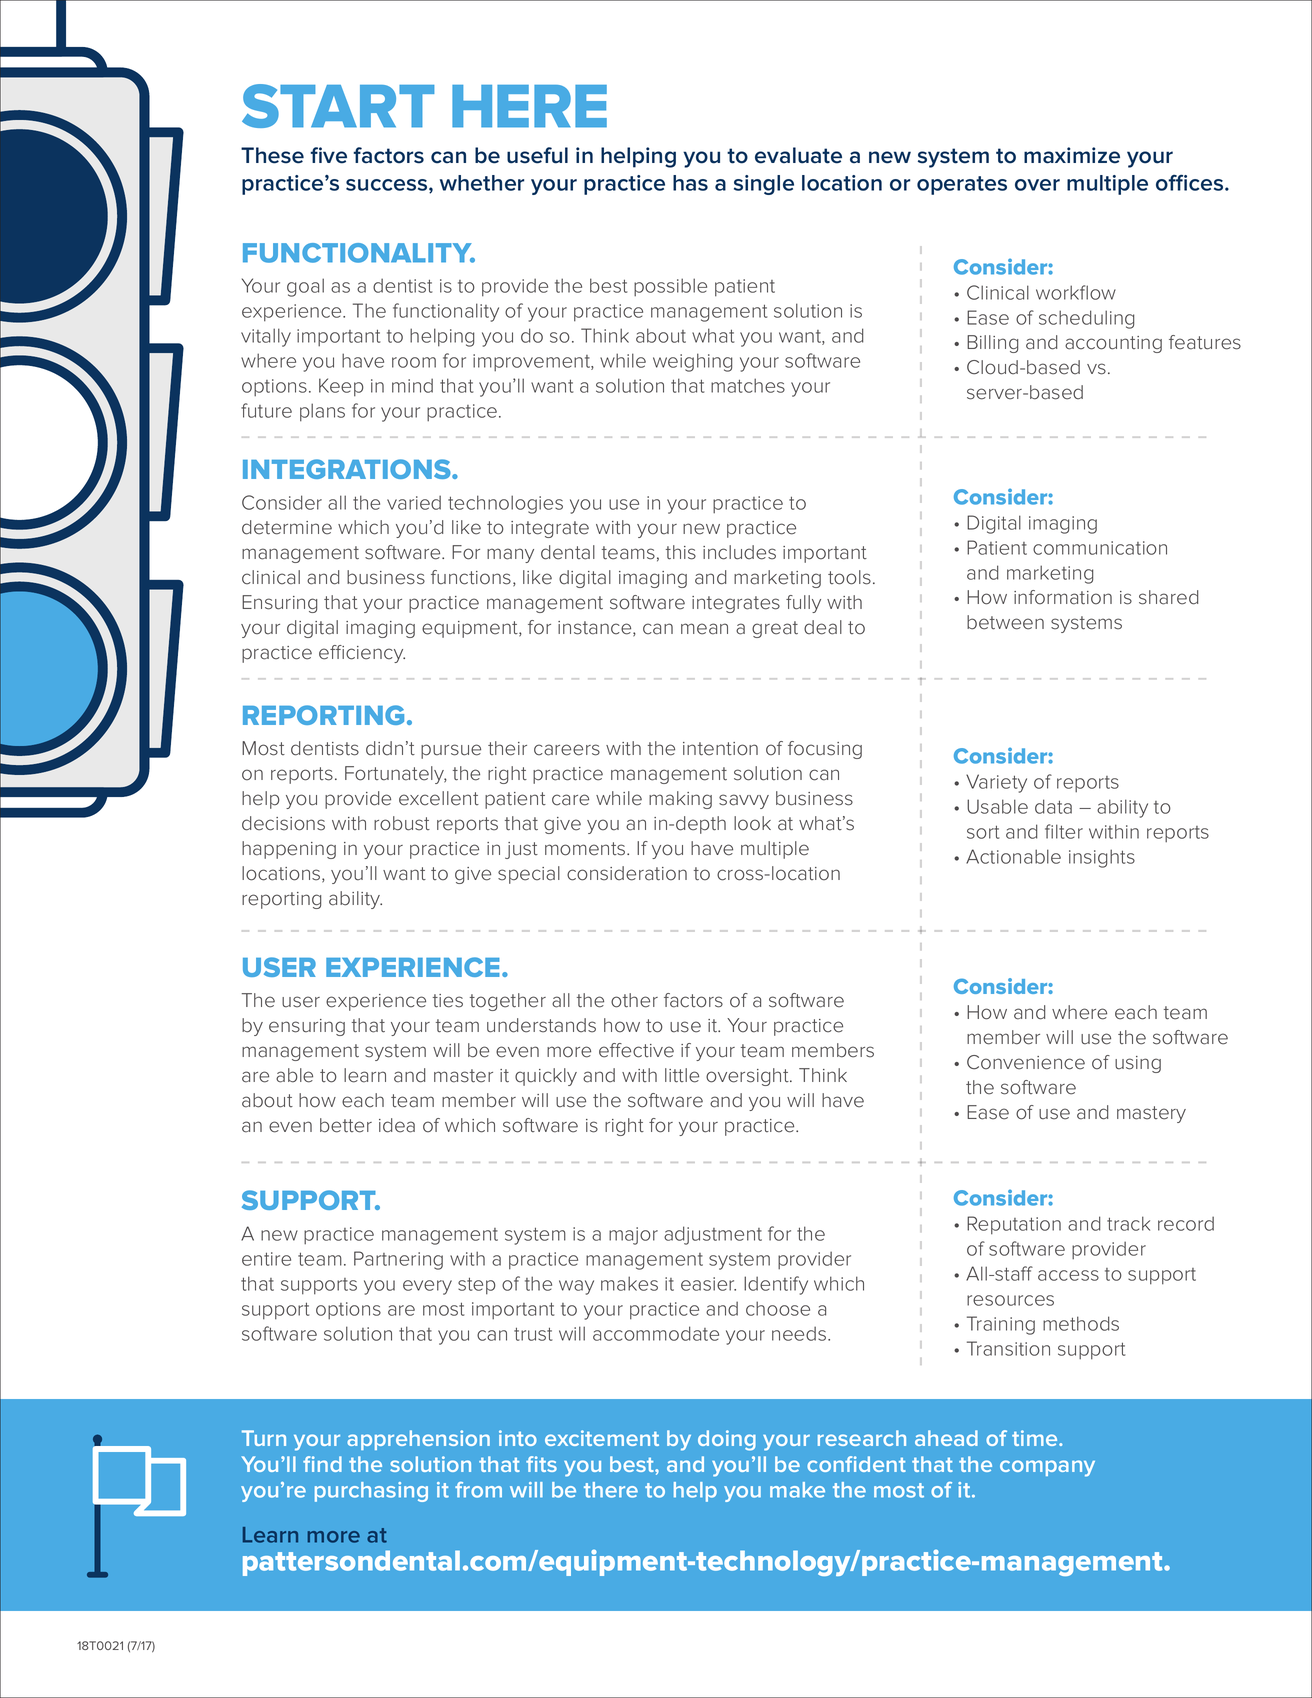 This screenshot has height=1698, width=1312. Describe the element at coordinates (1072, 155) in the screenshot. I see `maximize` at that location.
